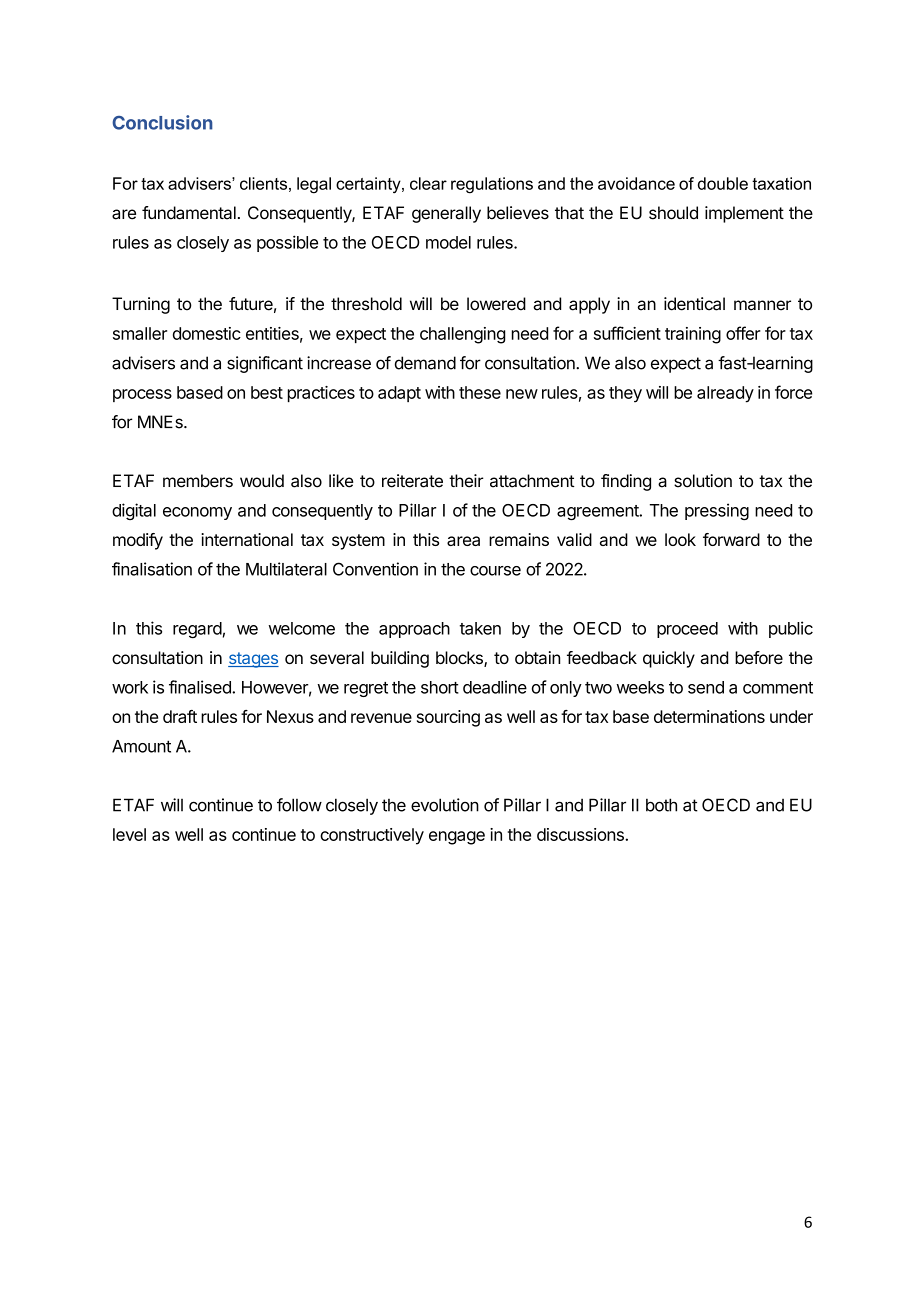  Describe the element at coordinates (197, 630) in the screenshot. I see `regard` at that location.
